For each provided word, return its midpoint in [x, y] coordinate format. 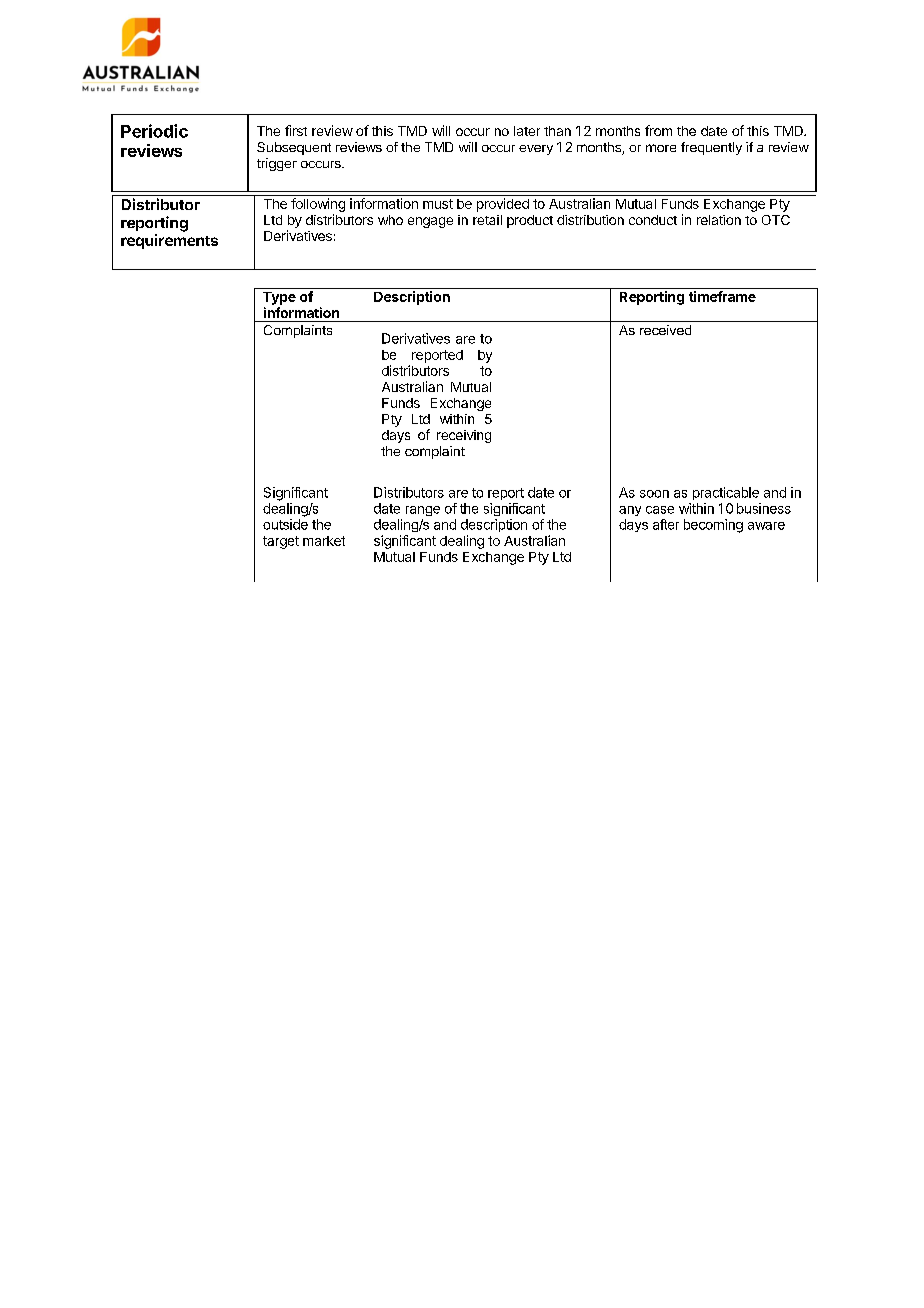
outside [285, 524]
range [423, 511]
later [527, 131]
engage [430, 222]
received [665, 330]
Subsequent [294, 148]
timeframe [722, 296]
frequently [711, 148]
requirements [169, 241]
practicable [726, 493]
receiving [464, 436]
